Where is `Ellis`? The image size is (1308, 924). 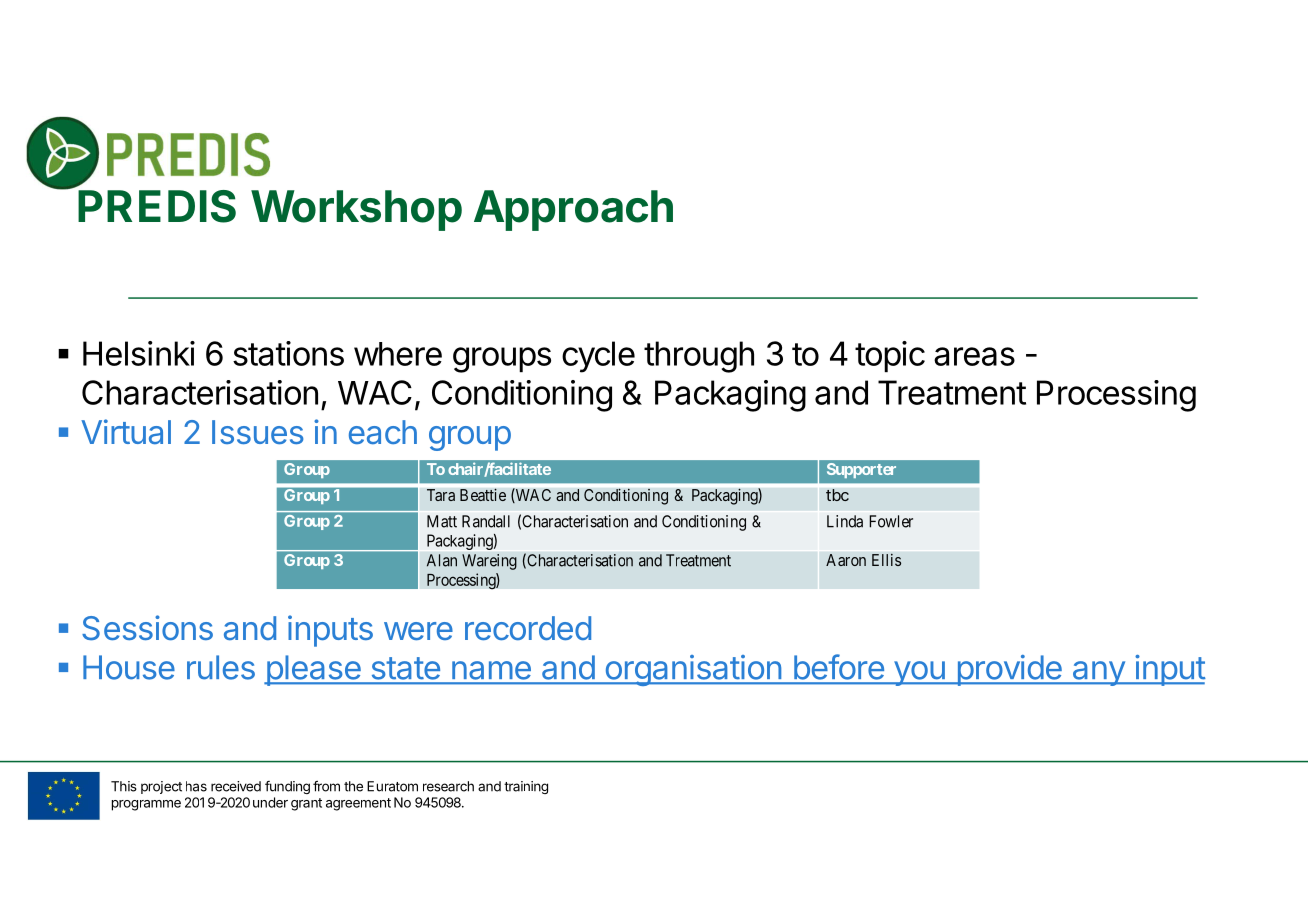
Ellis is located at coordinates (886, 560).
